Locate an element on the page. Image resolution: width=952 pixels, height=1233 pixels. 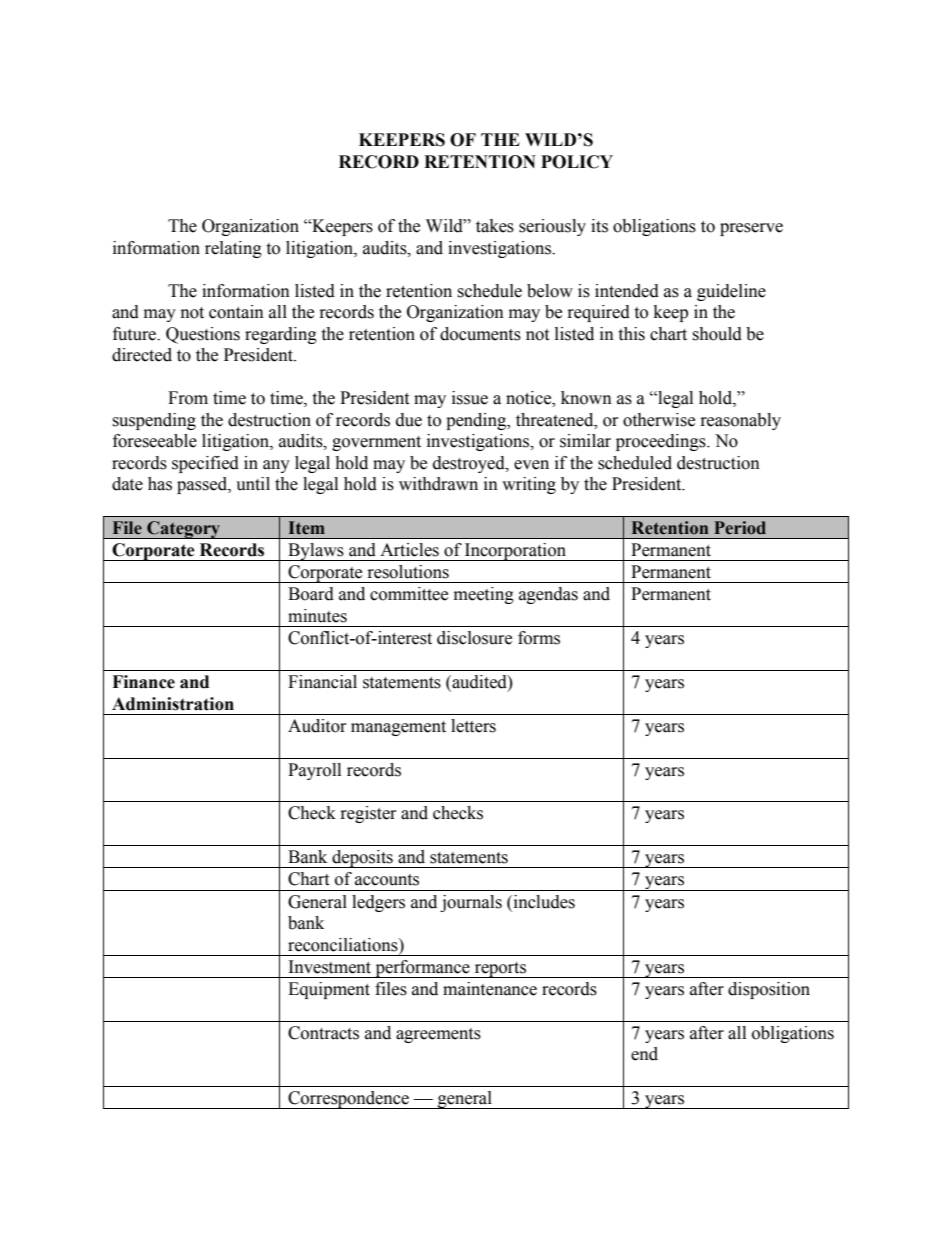
specified is located at coordinates (205, 464).
